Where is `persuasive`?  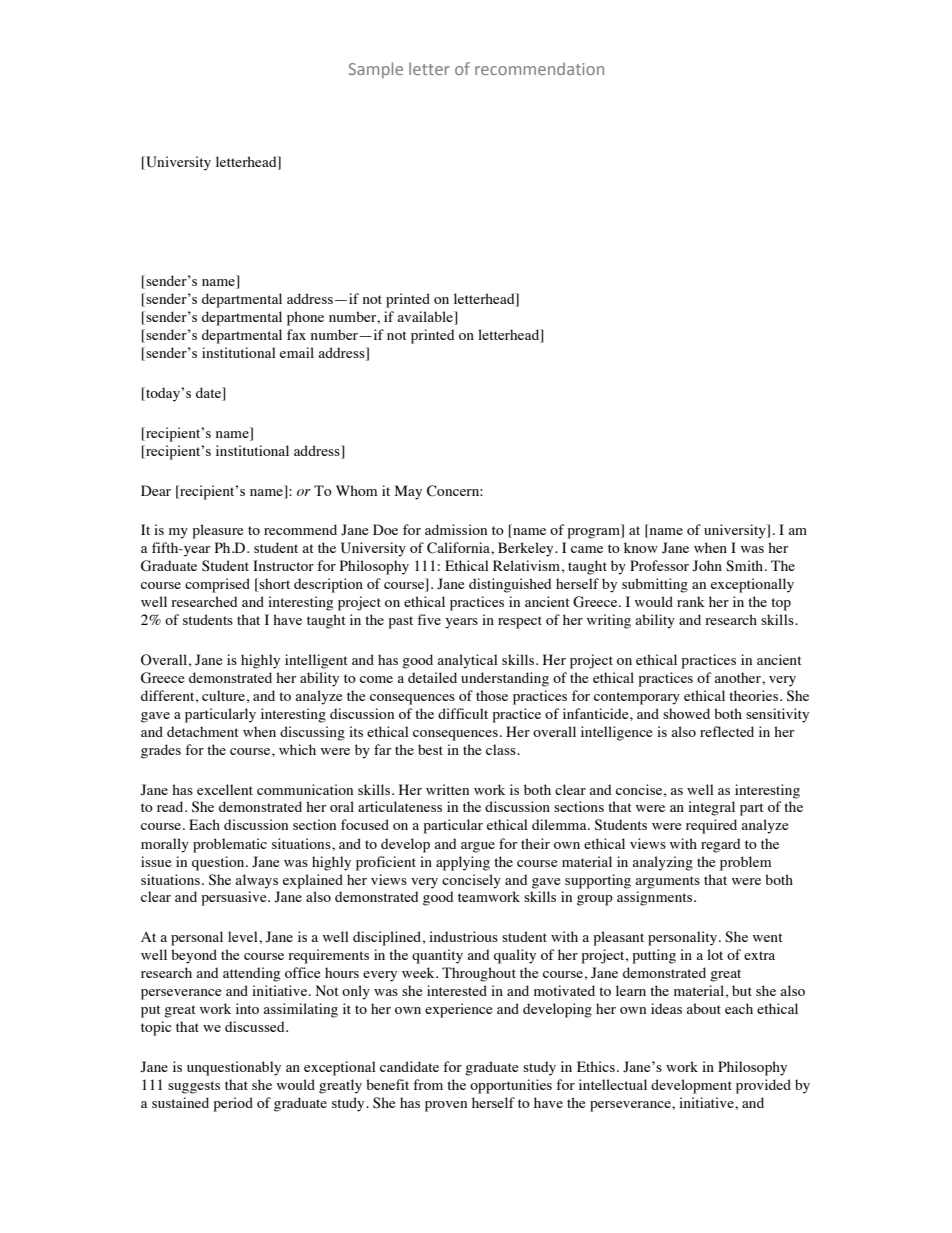 persuasive is located at coordinates (235, 898).
